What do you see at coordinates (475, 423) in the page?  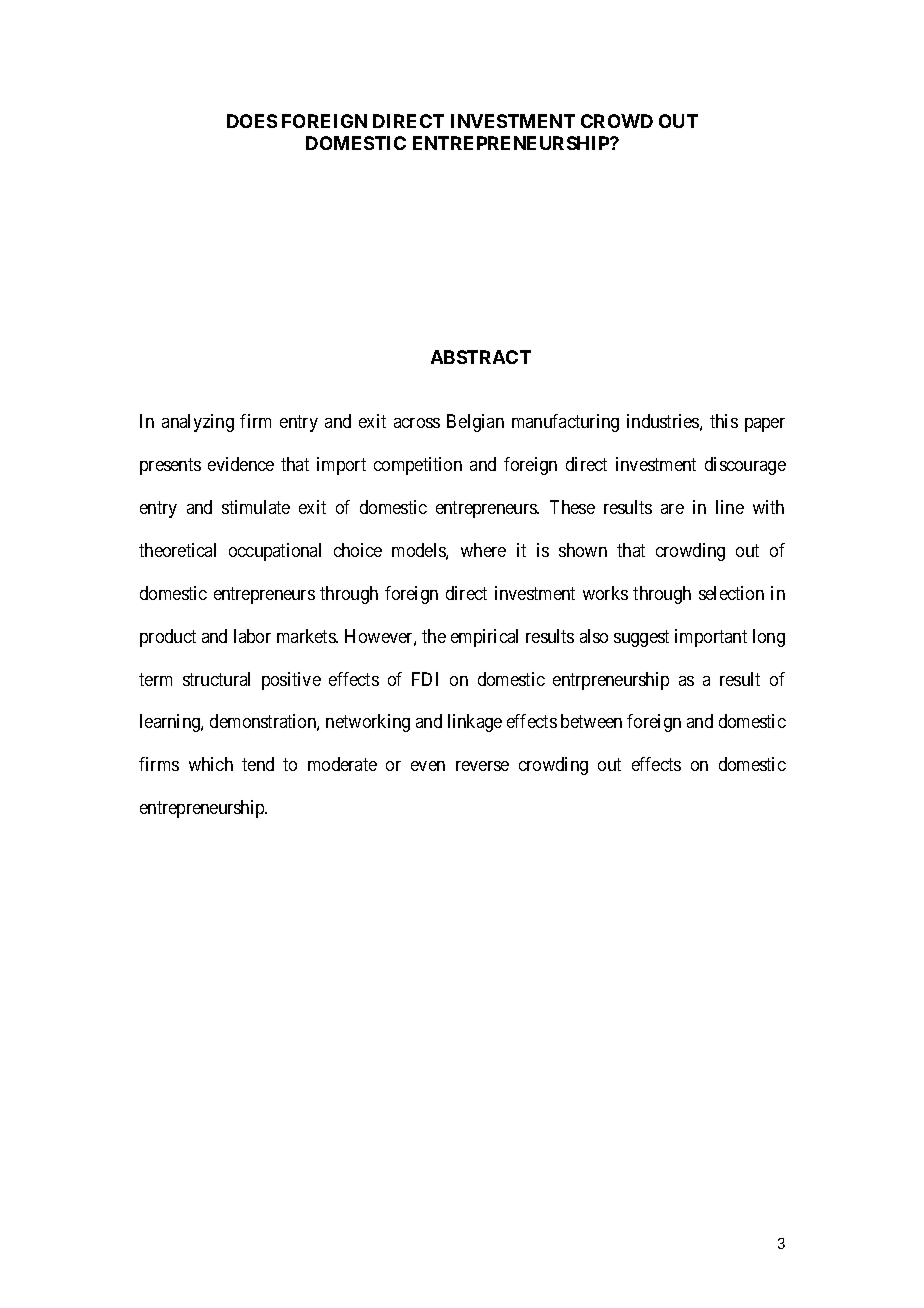 I see `Belgian` at bounding box center [475, 423].
